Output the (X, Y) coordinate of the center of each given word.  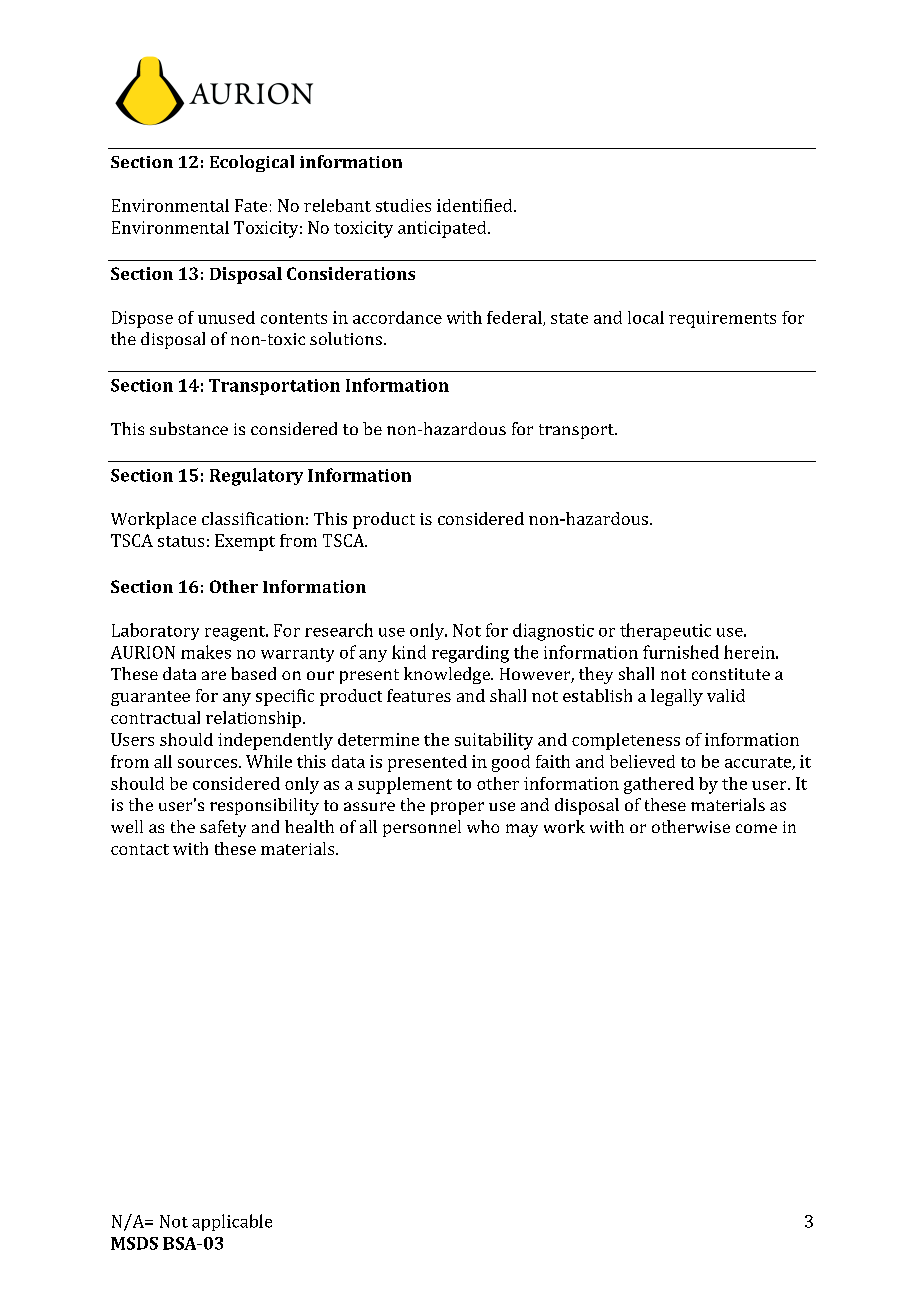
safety (223, 828)
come (756, 828)
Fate (251, 205)
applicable (232, 1222)
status (181, 541)
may (522, 830)
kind (409, 652)
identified (476, 205)
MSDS (134, 1243)
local (646, 317)
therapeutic (665, 631)
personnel (422, 828)
